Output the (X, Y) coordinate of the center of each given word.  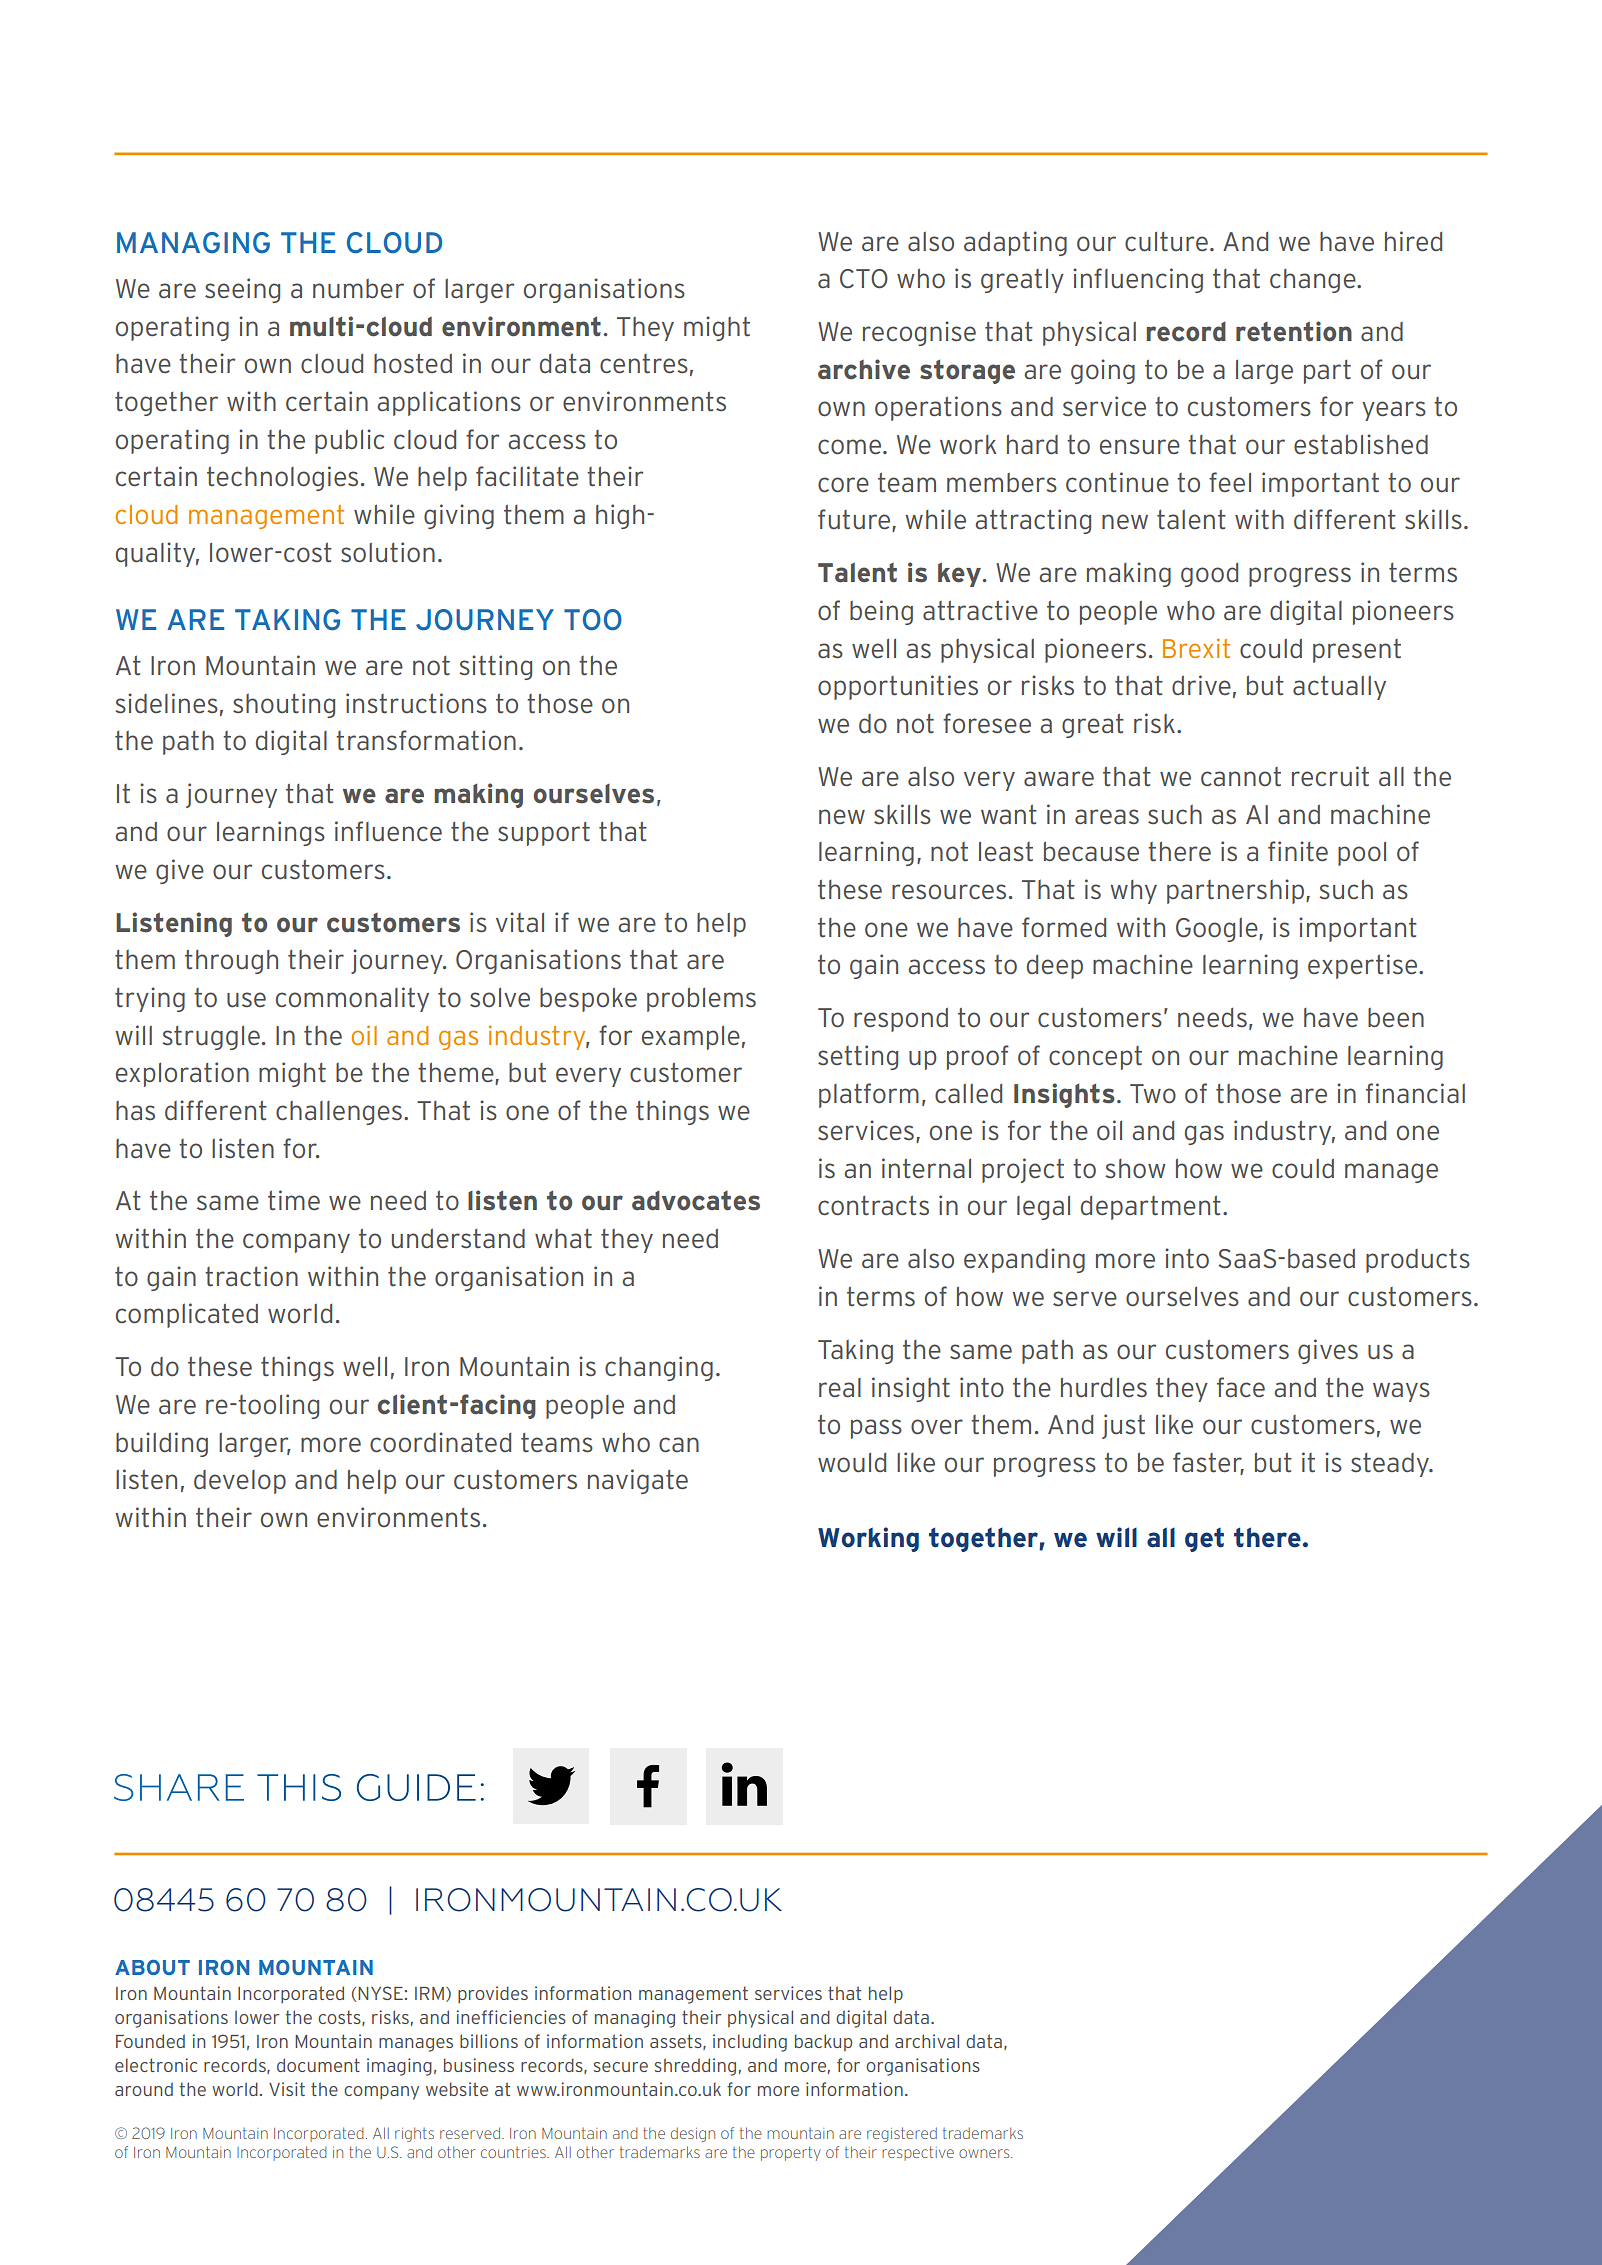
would (852, 1463)
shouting (284, 705)
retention (1294, 331)
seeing (242, 290)
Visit (287, 2089)
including (750, 2043)
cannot (1241, 777)
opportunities (898, 687)
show (1135, 1169)
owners (985, 2153)
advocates (696, 1201)
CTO (864, 279)
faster (1208, 1463)
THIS (299, 1787)
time (294, 1200)
